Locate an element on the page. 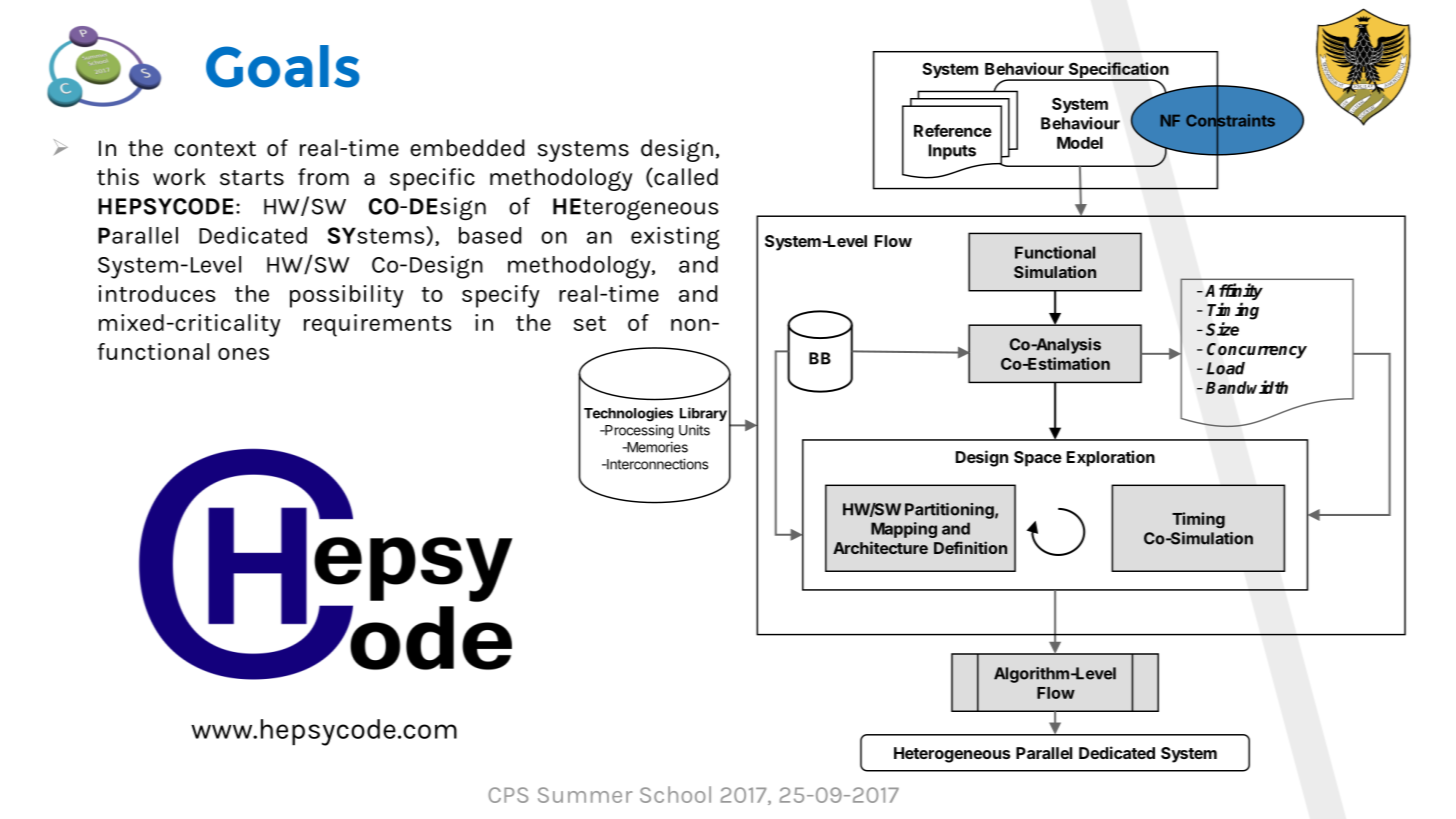 The width and height of the document is (1456, 819). Constraints is located at coordinates (1230, 120).
